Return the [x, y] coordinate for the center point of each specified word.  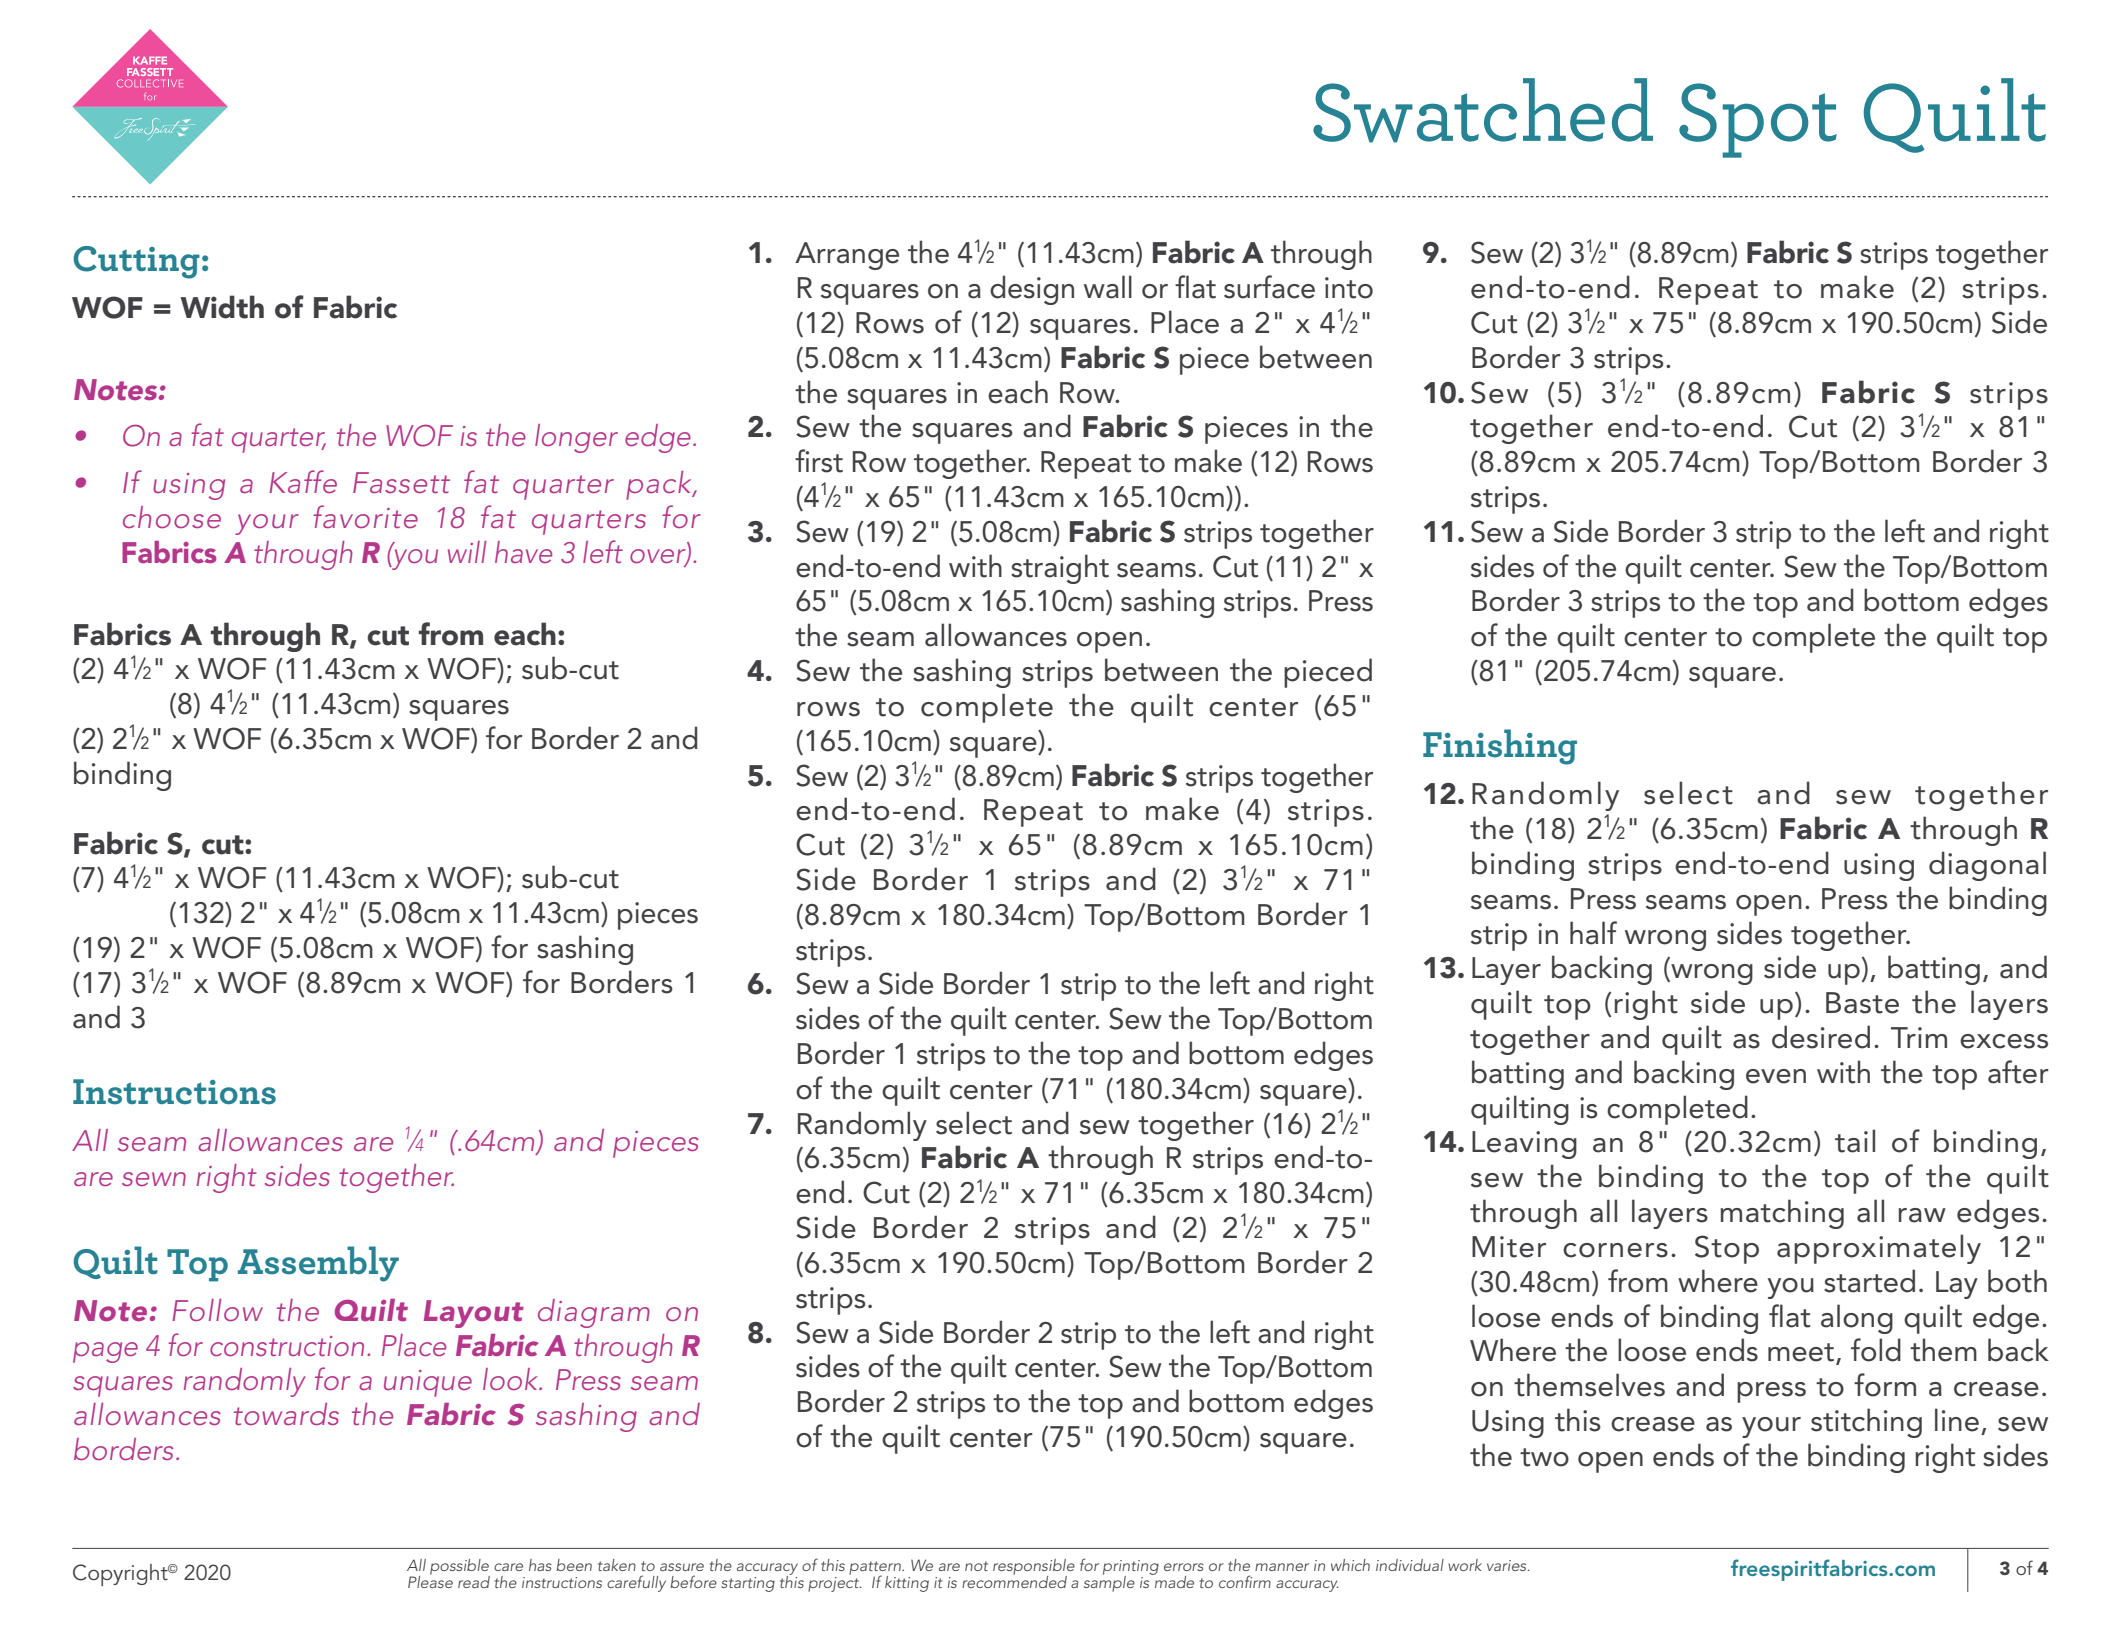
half [1593, 933]
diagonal [1987, 866]
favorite [365, 516]
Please [430, 1580]
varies [1508, 1565]
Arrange [847, 256]
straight [1060, 569]
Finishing [1500, 747]
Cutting [136, 262]
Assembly [318, 1264]
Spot [1758, 120]
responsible [1034, 1568]
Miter [1509, 1247]
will [467, 552]
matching [1782, 1214]
